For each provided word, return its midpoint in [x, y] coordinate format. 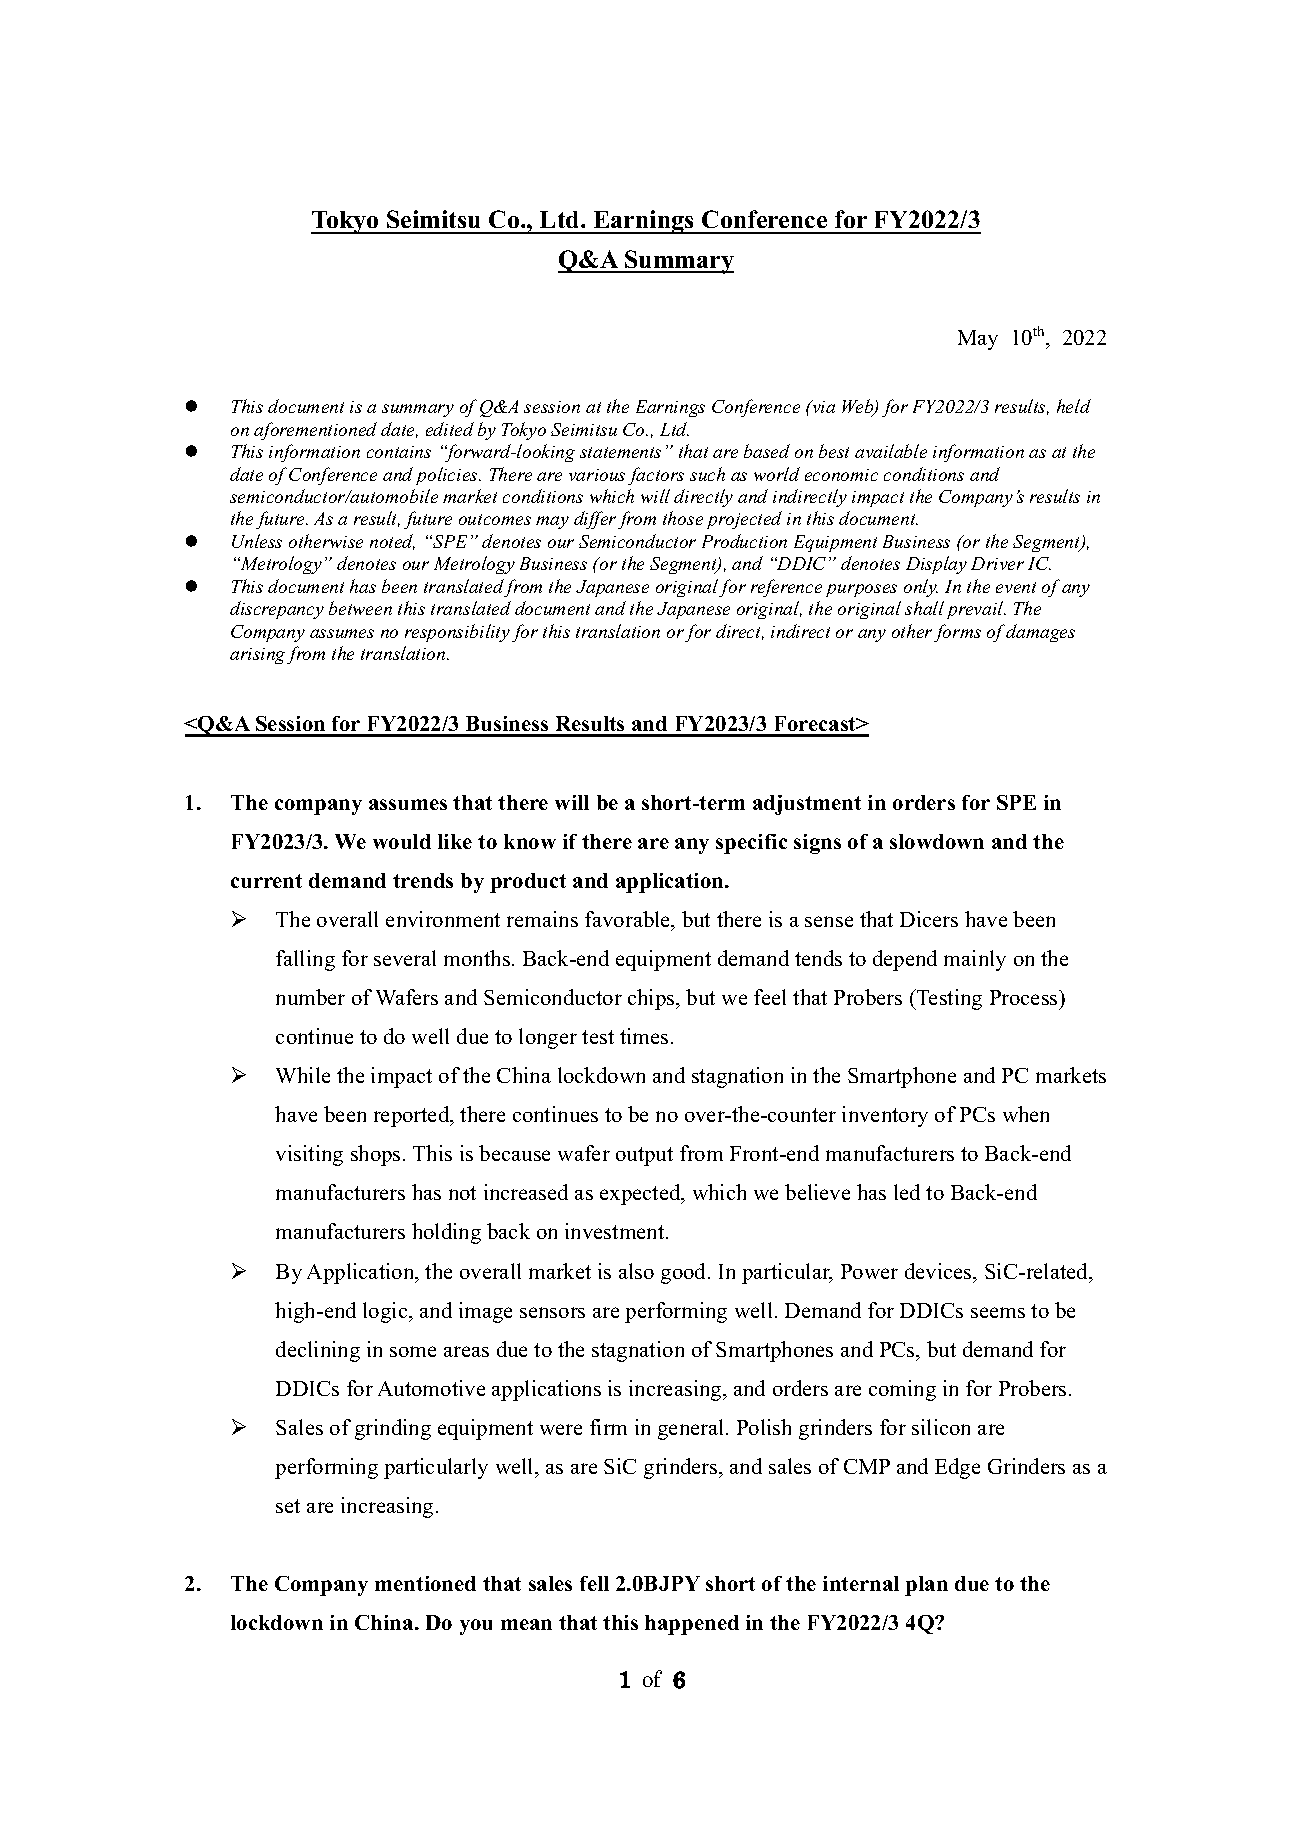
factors [656, 476]
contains [399, 452]
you [476, 1627]
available [891, 451]
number [310, 997]
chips [652, 999]
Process [1025, 997]
